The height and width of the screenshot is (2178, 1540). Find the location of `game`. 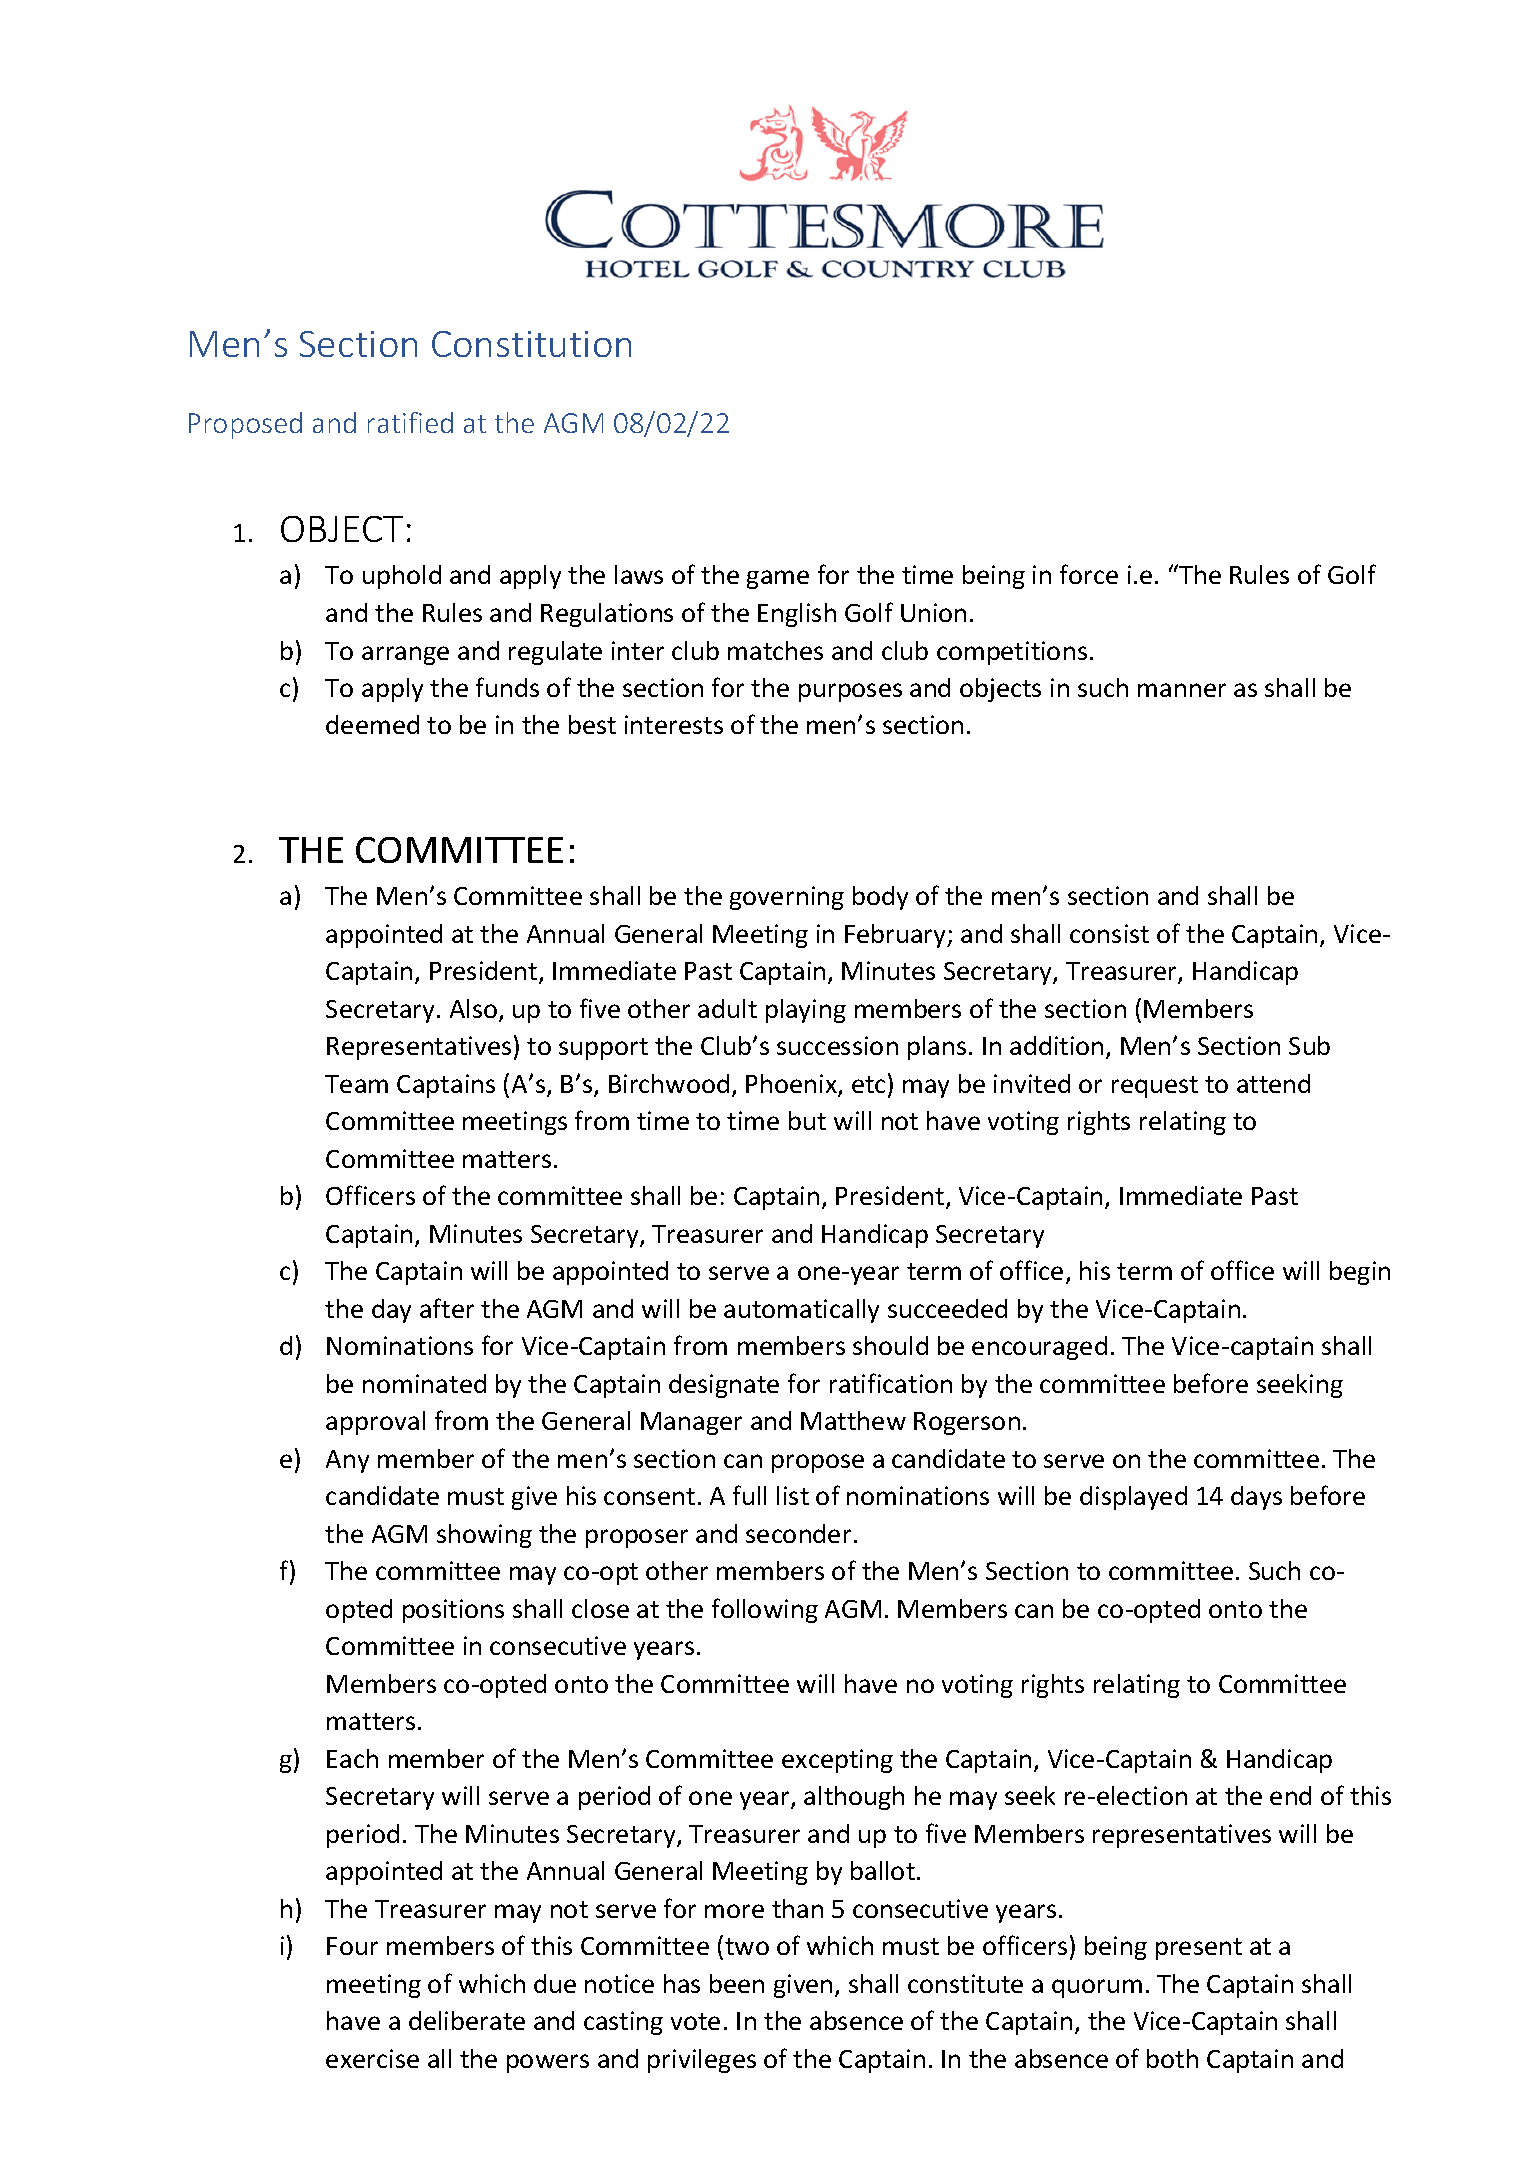

game is located at coordinates (778, 579).
